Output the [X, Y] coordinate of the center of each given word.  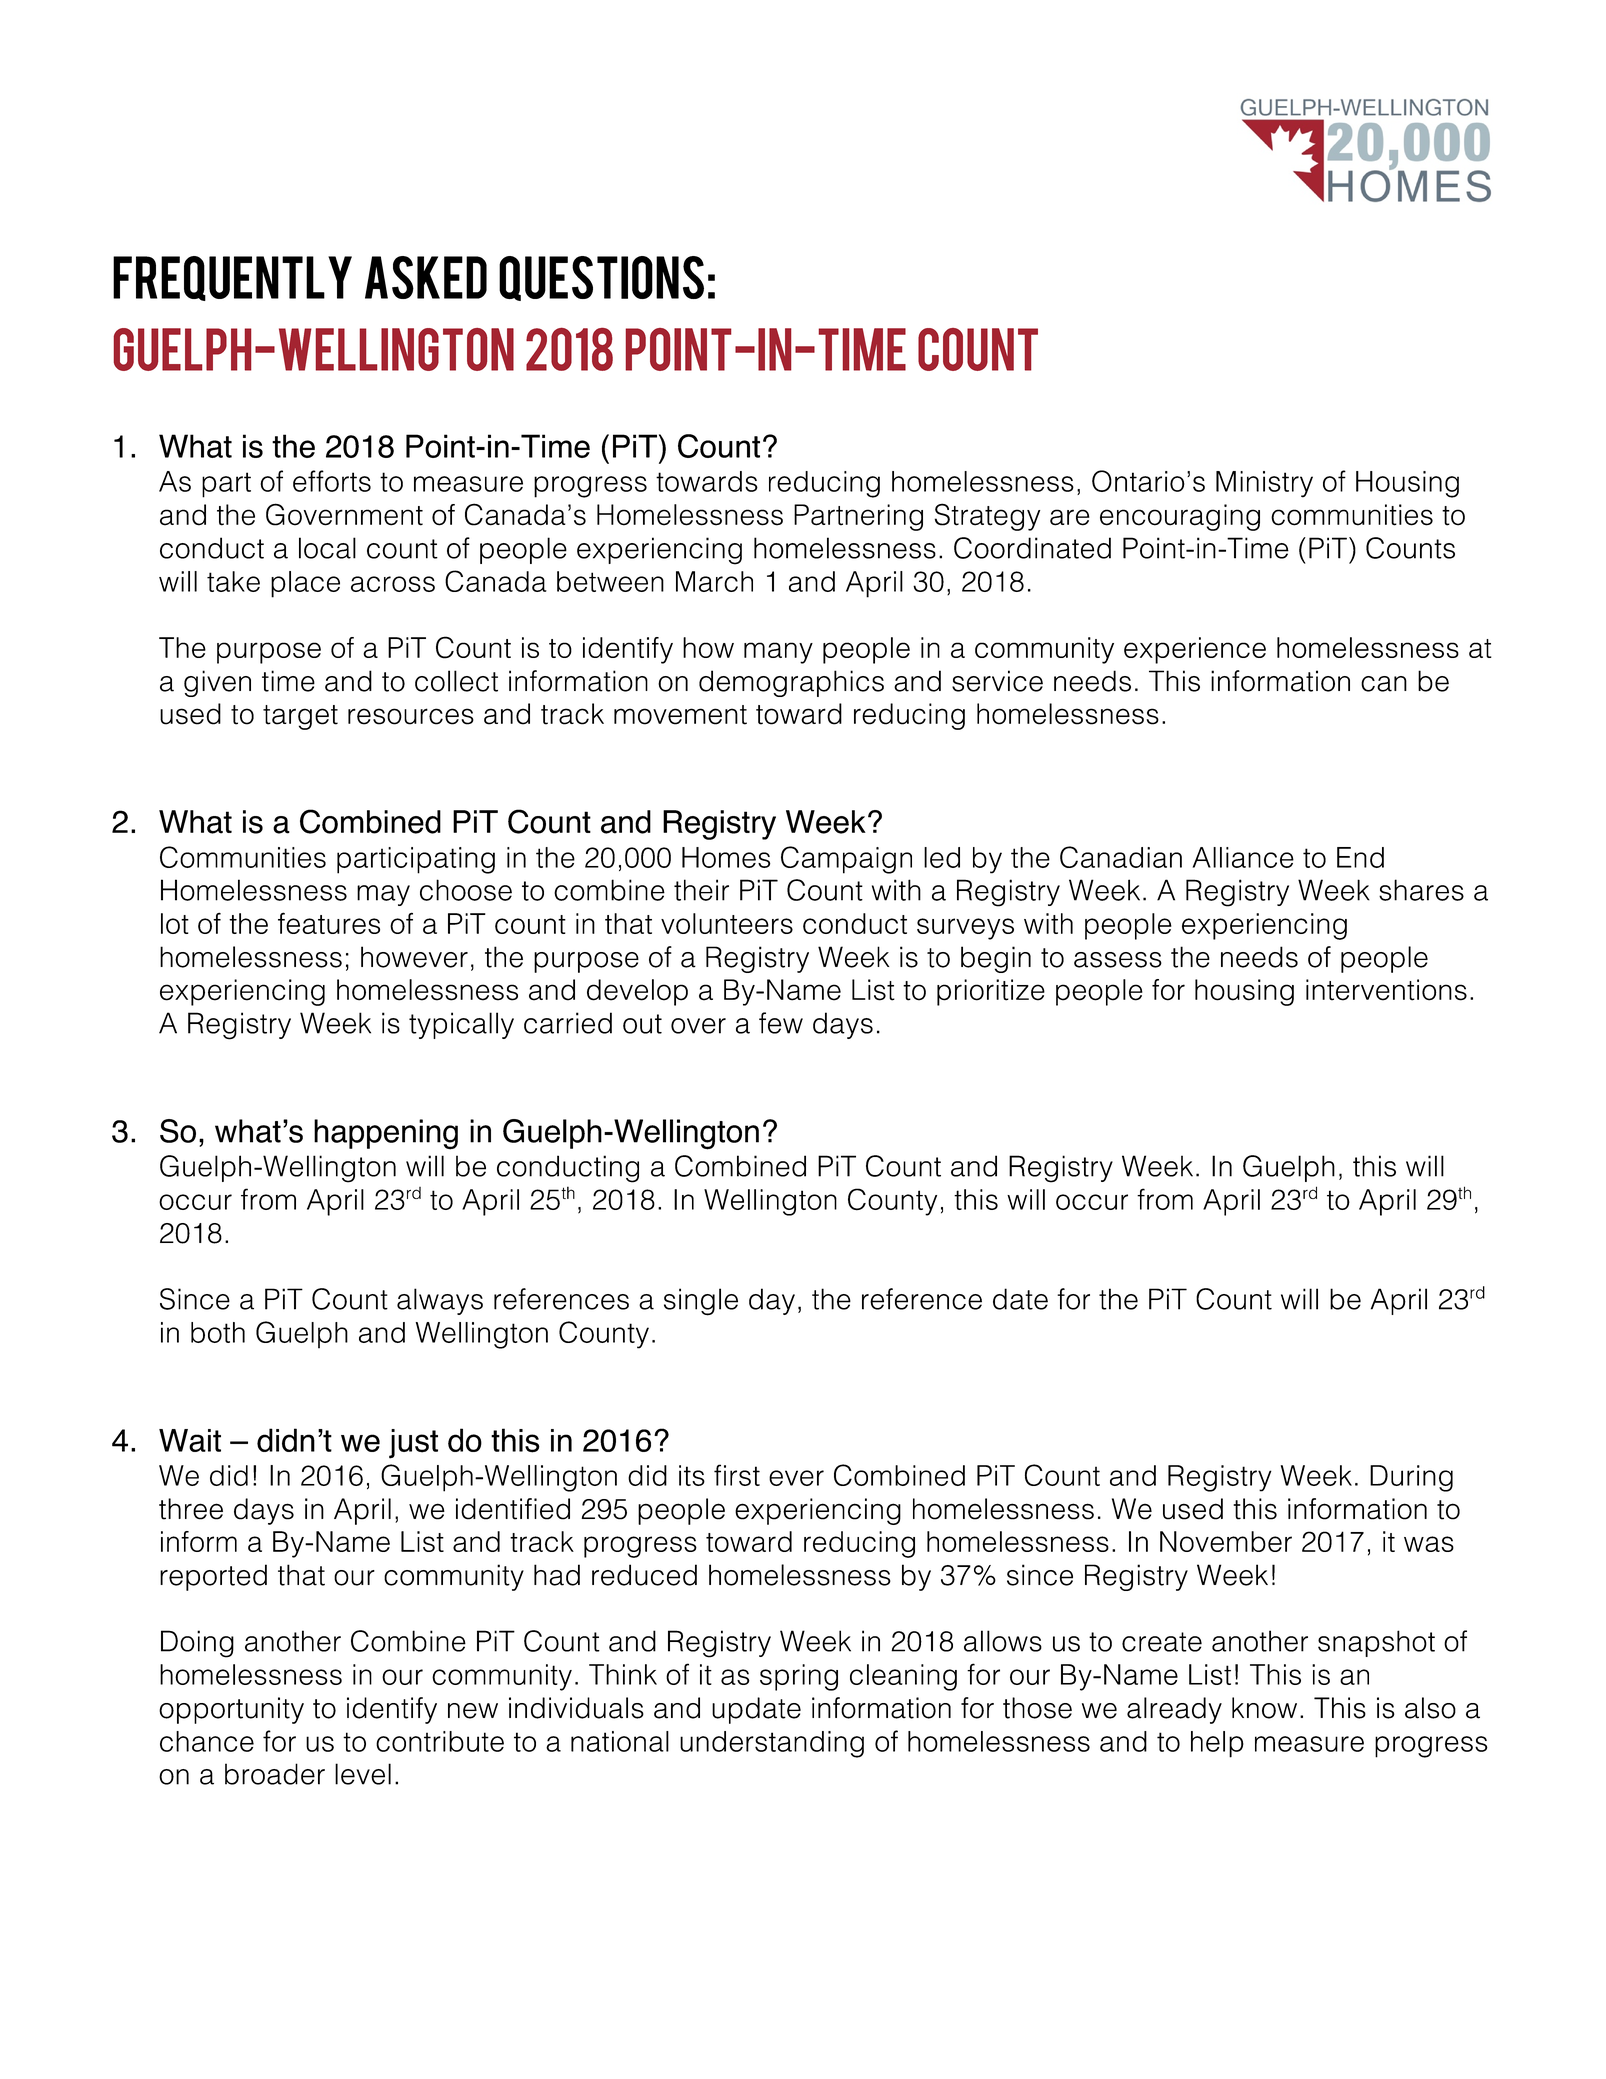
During [1411, 1478]
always [440, 1301]
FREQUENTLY [232, 278]
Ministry [1264, 484]
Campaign [846, 860]
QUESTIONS [601, 278]
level [363, 1774]
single [701, 1302]
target [300, 717]
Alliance [1243, 857]
